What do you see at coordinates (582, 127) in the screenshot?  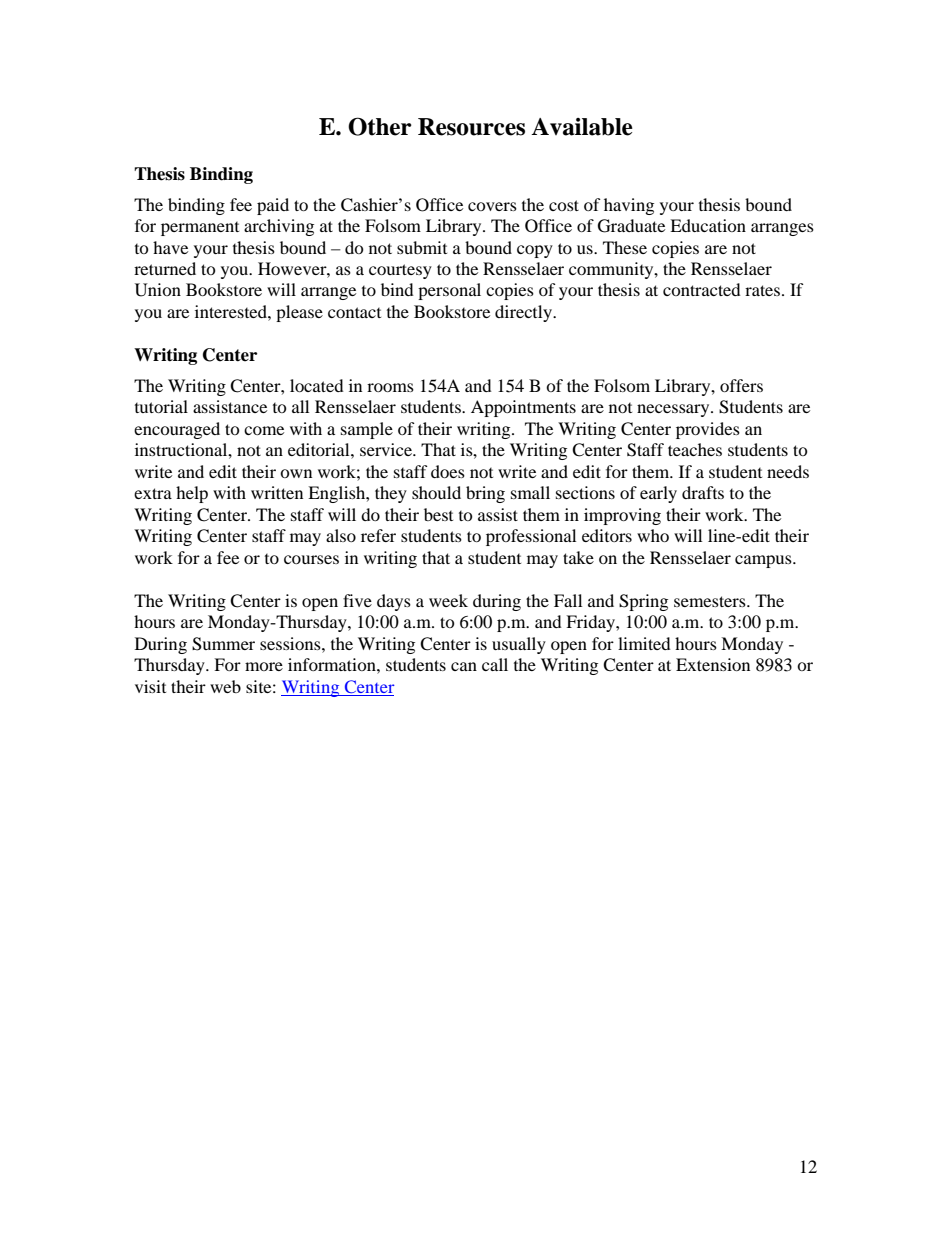 I see `Available` at bounding box center [582, 127].
